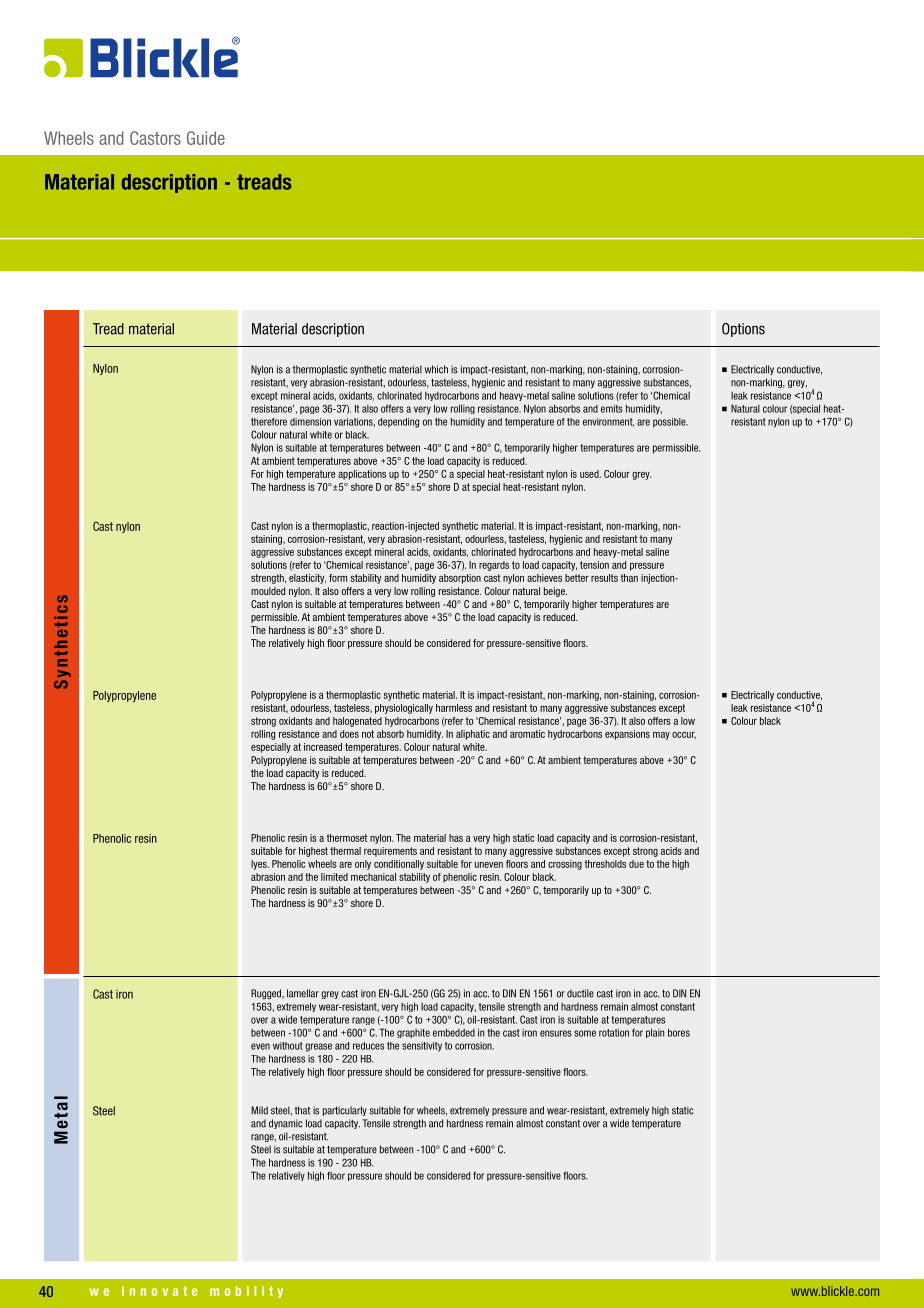 This page has height=1308, width=924. Describe the element at coordinates (456, 838) in the page. I see `has` at that location.
